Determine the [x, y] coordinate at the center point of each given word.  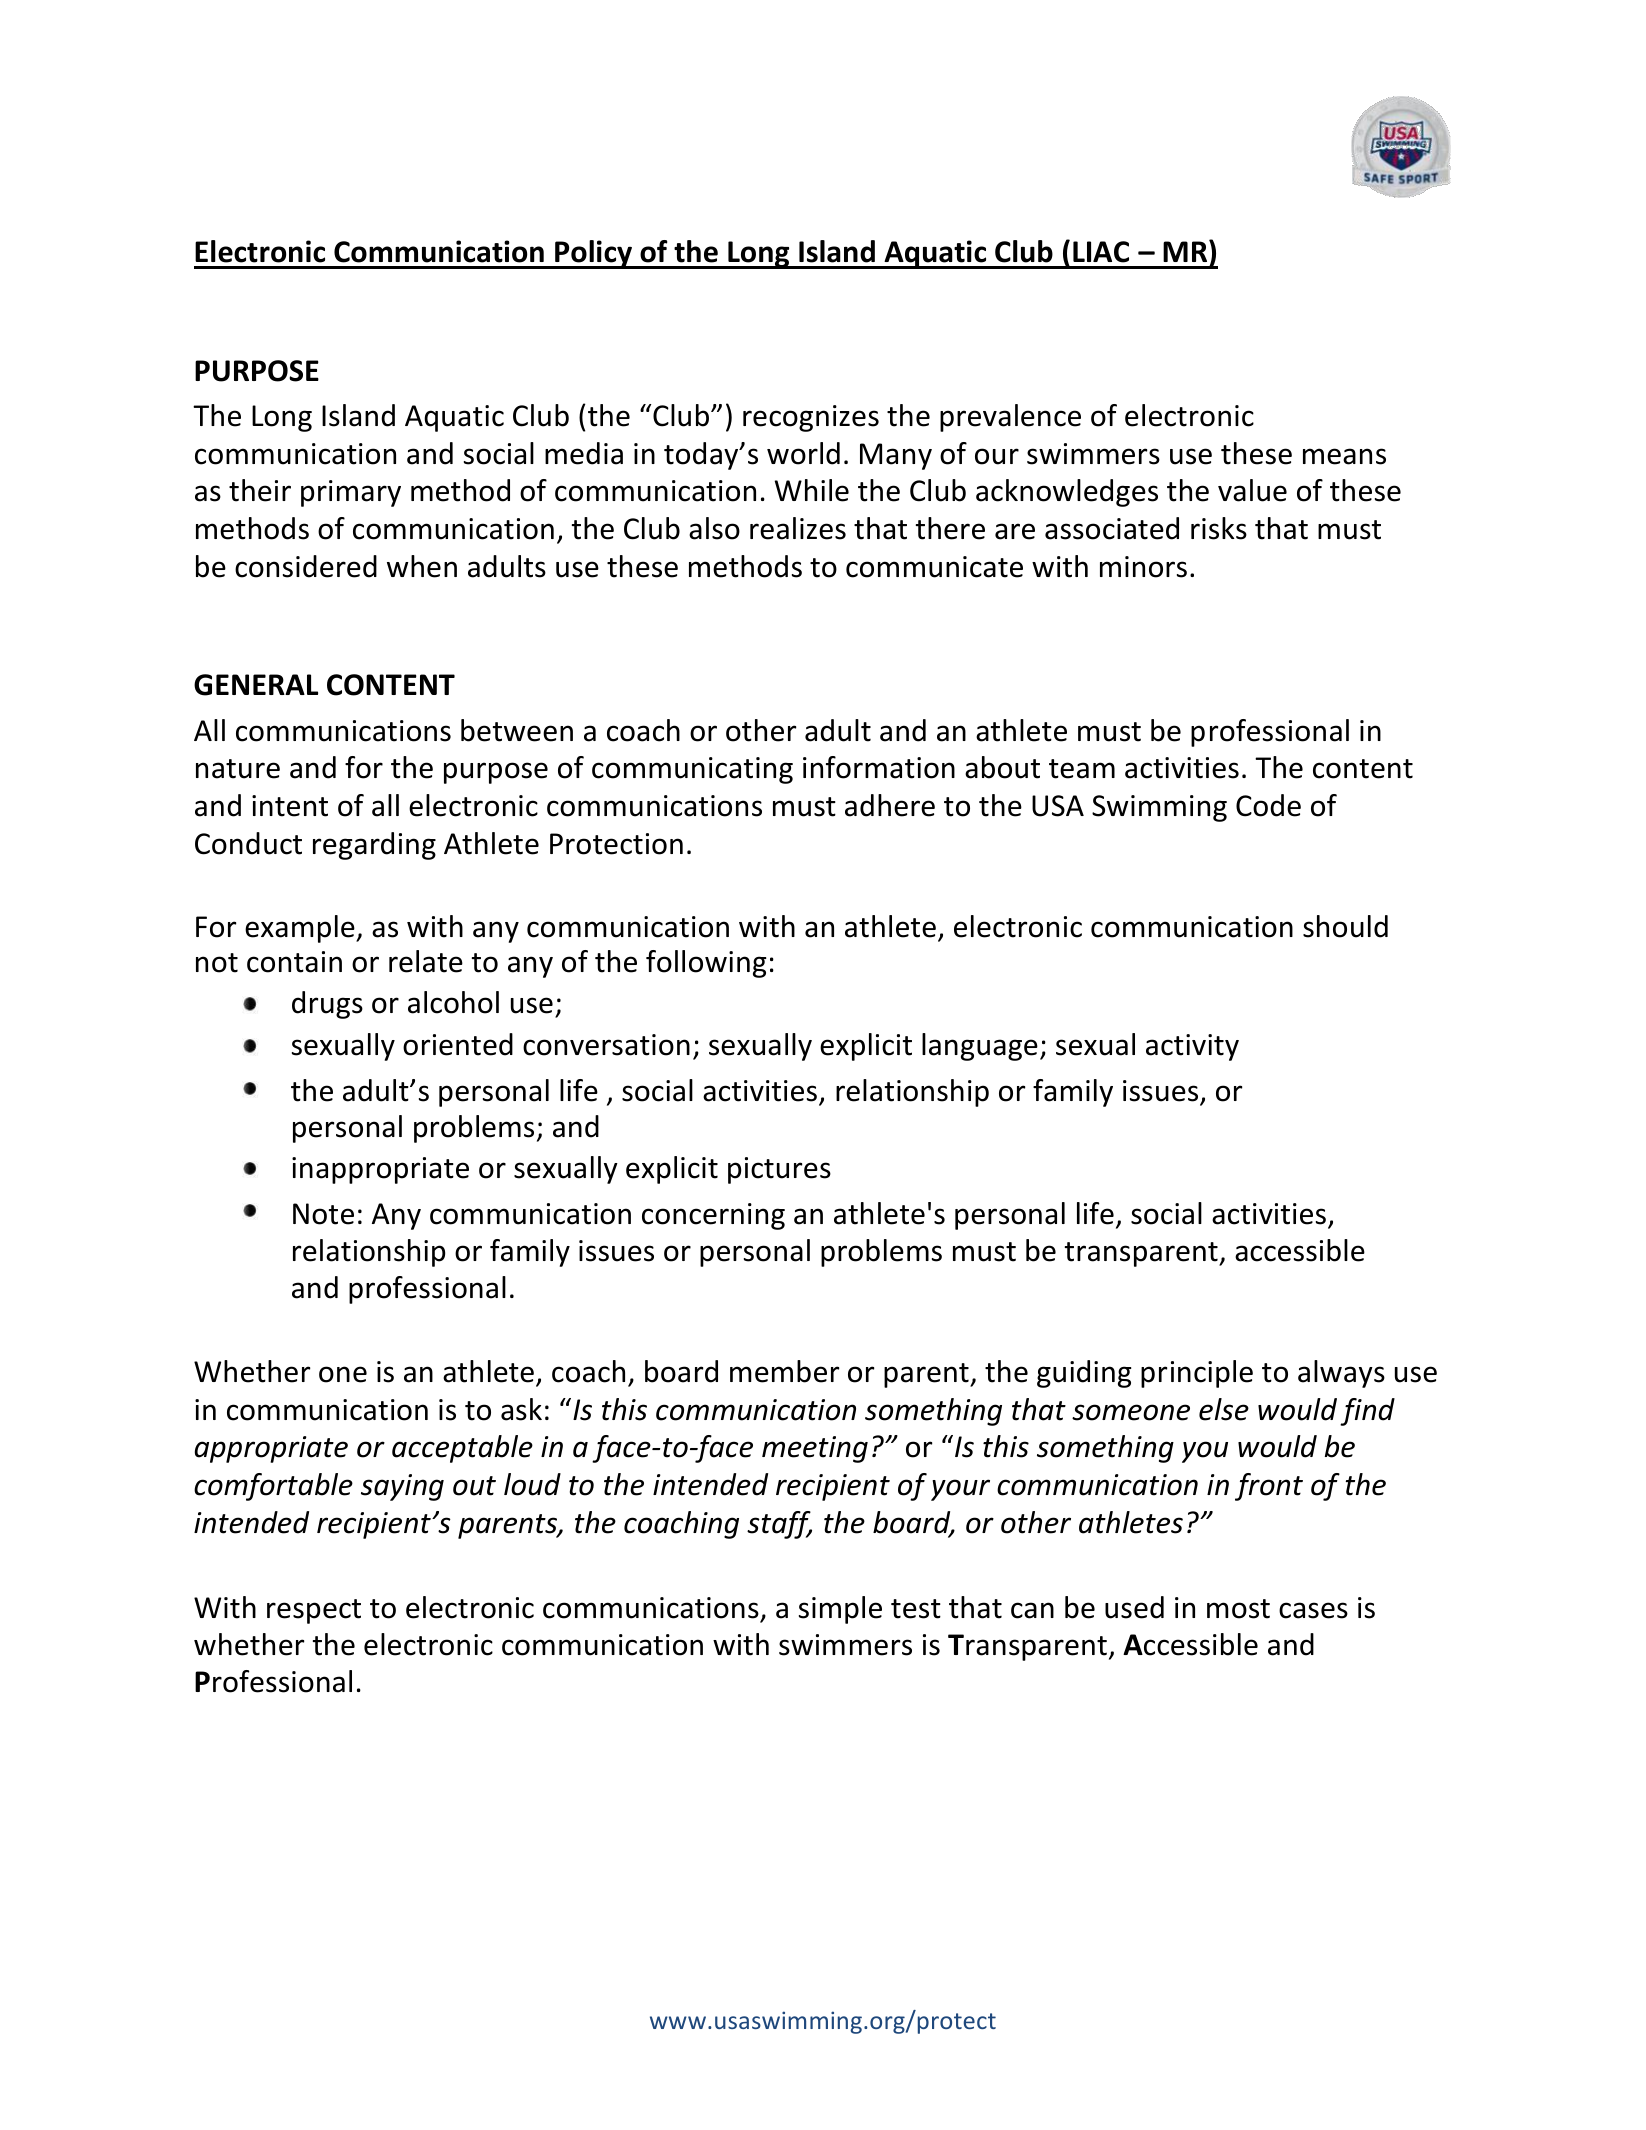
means [1344, 456]
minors [1143, 567]
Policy [593, 254]
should [1345, 926]
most [1238, 1609]
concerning [713, 1216]
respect [314, 1611]
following [706, 964]
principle [1197, 1374]
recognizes [811, 418]
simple [840, 1610]
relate [426, 961]
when [422, 566]
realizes [798, 528]
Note [323, 1214]
